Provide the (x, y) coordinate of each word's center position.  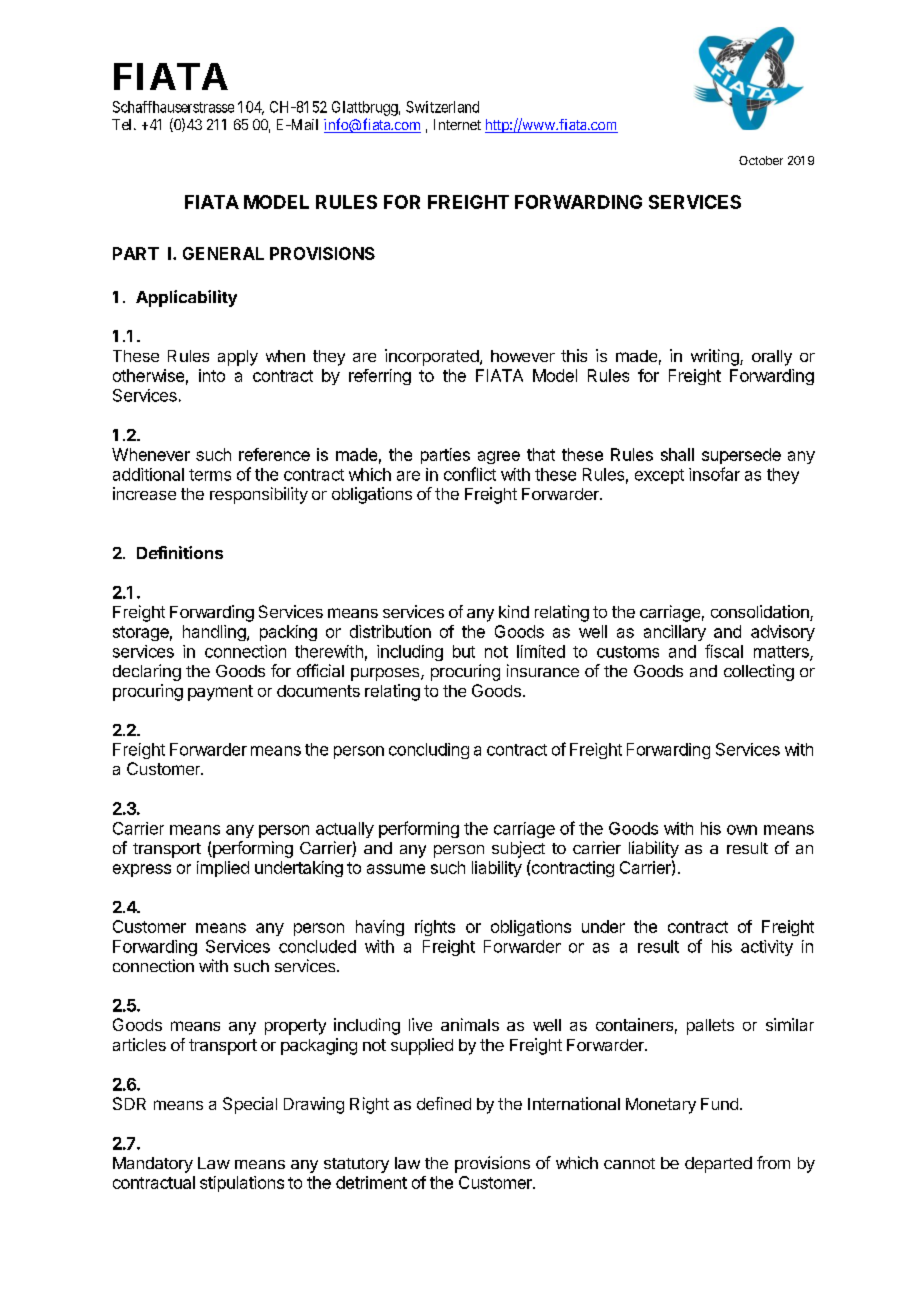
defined (444, 1103)
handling (214, 633)
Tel (123, 124)
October (761, 160)
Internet (457, 124)
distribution (390, 631)
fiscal (724, 651)
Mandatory (153, 1165)
